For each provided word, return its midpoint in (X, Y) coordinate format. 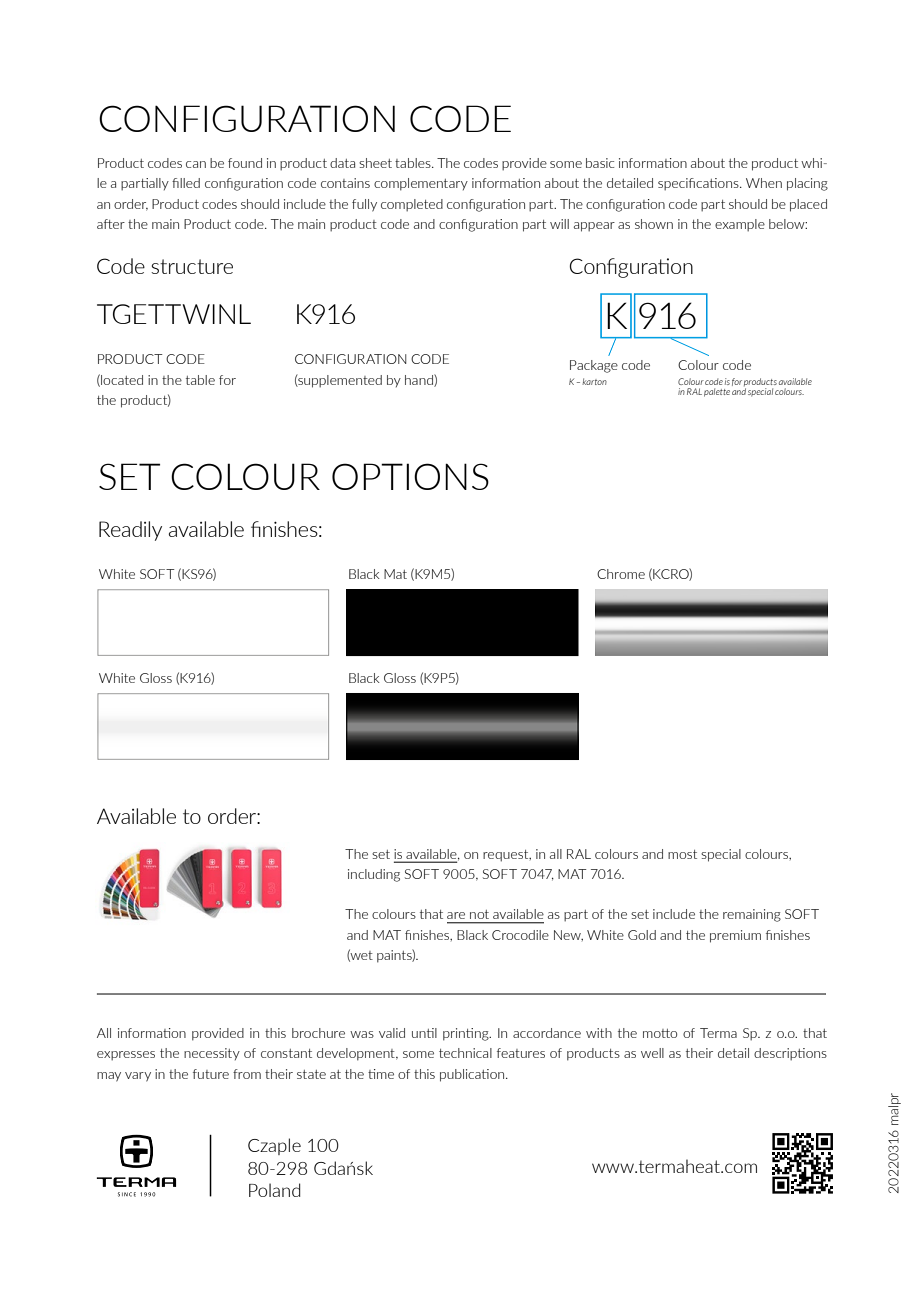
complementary (421, 184)
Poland (275, 1190)
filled (186, 183)
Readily (130, 531)
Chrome (621, 574)
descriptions (790, 1054)
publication (473, 1075)
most (682, 854)
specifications (699, 184)
